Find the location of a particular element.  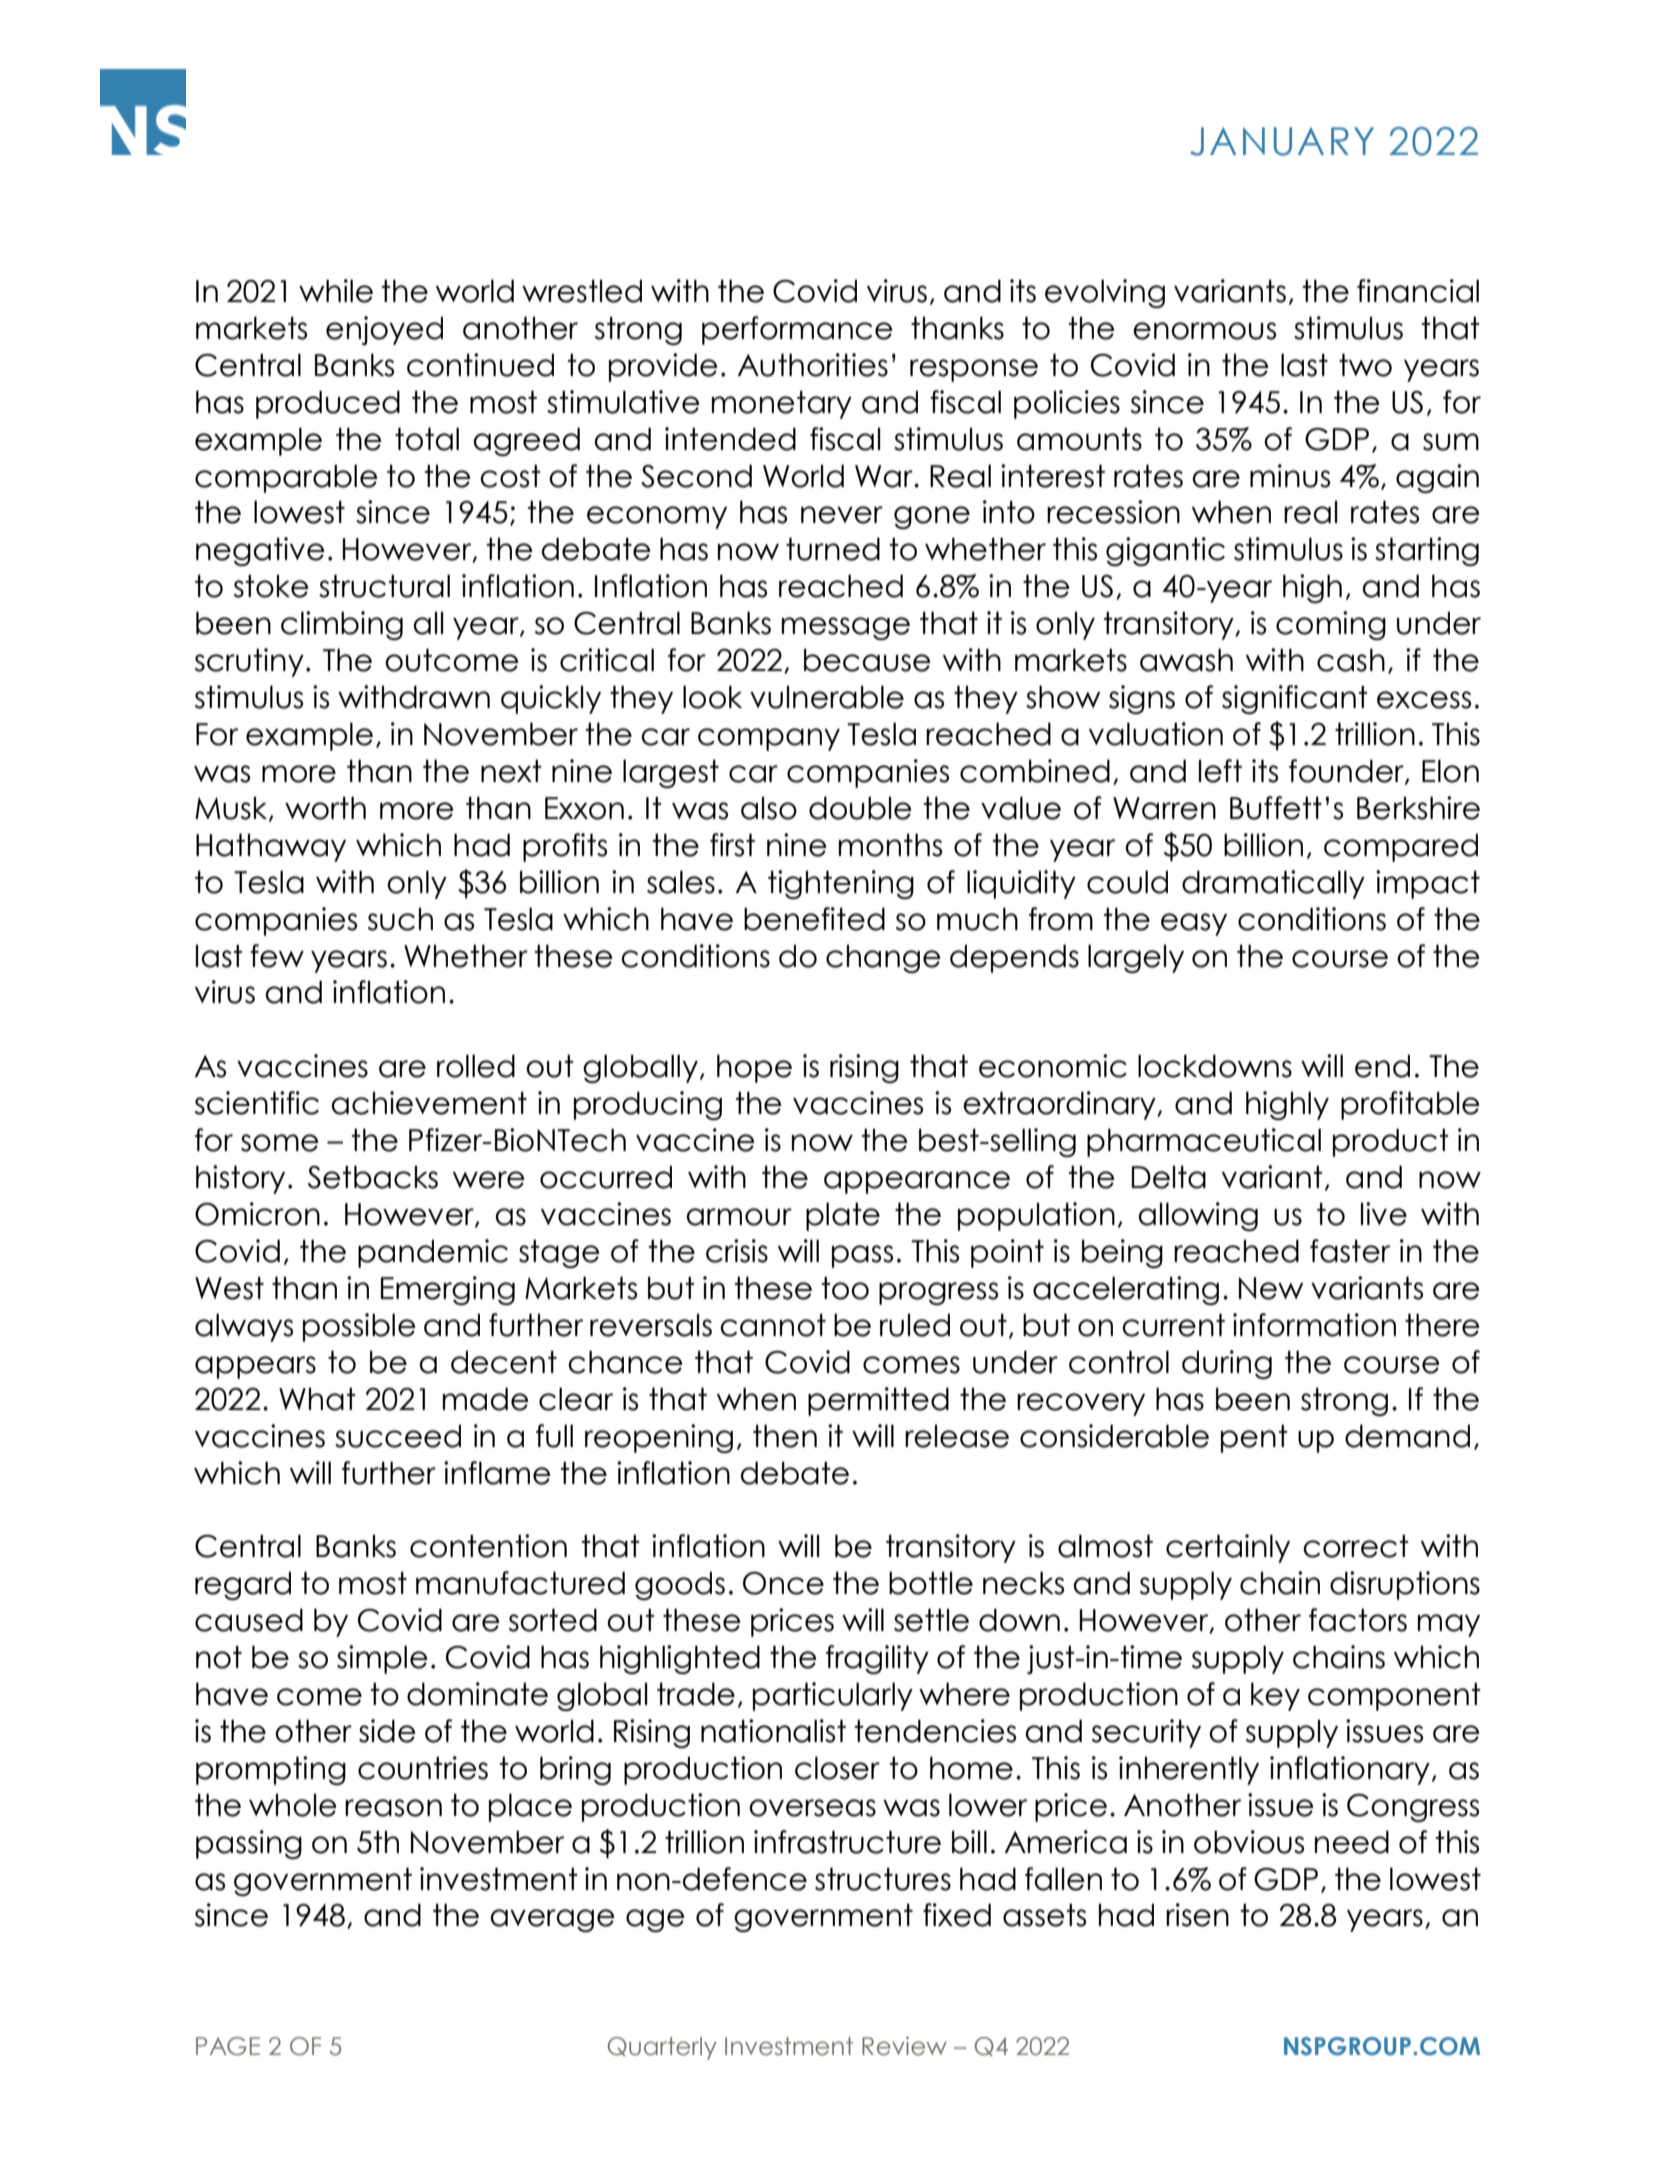

JANUARY is located at coordinates (1282, 141).
